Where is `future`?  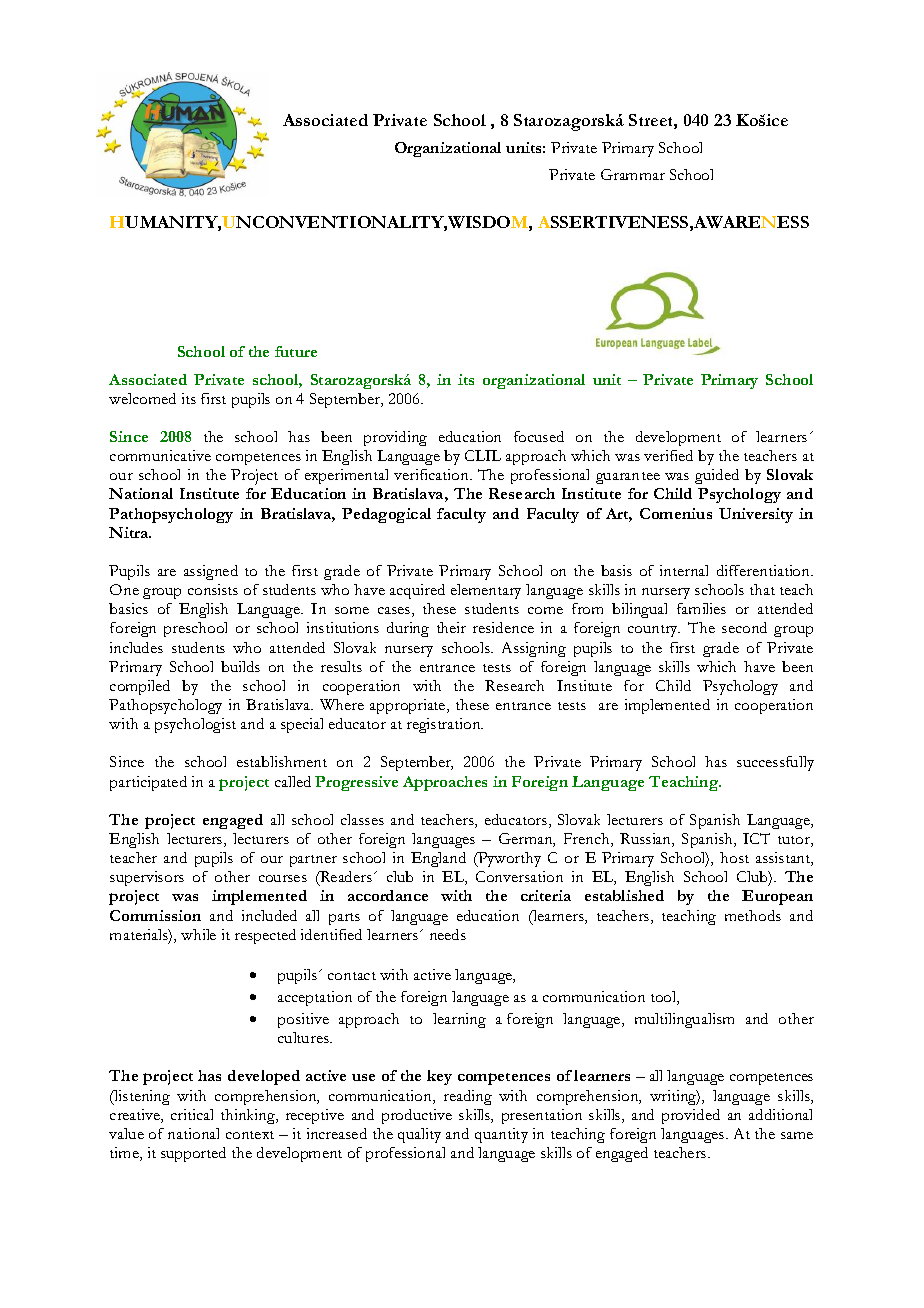 future is located at coordinates (296, 351).
